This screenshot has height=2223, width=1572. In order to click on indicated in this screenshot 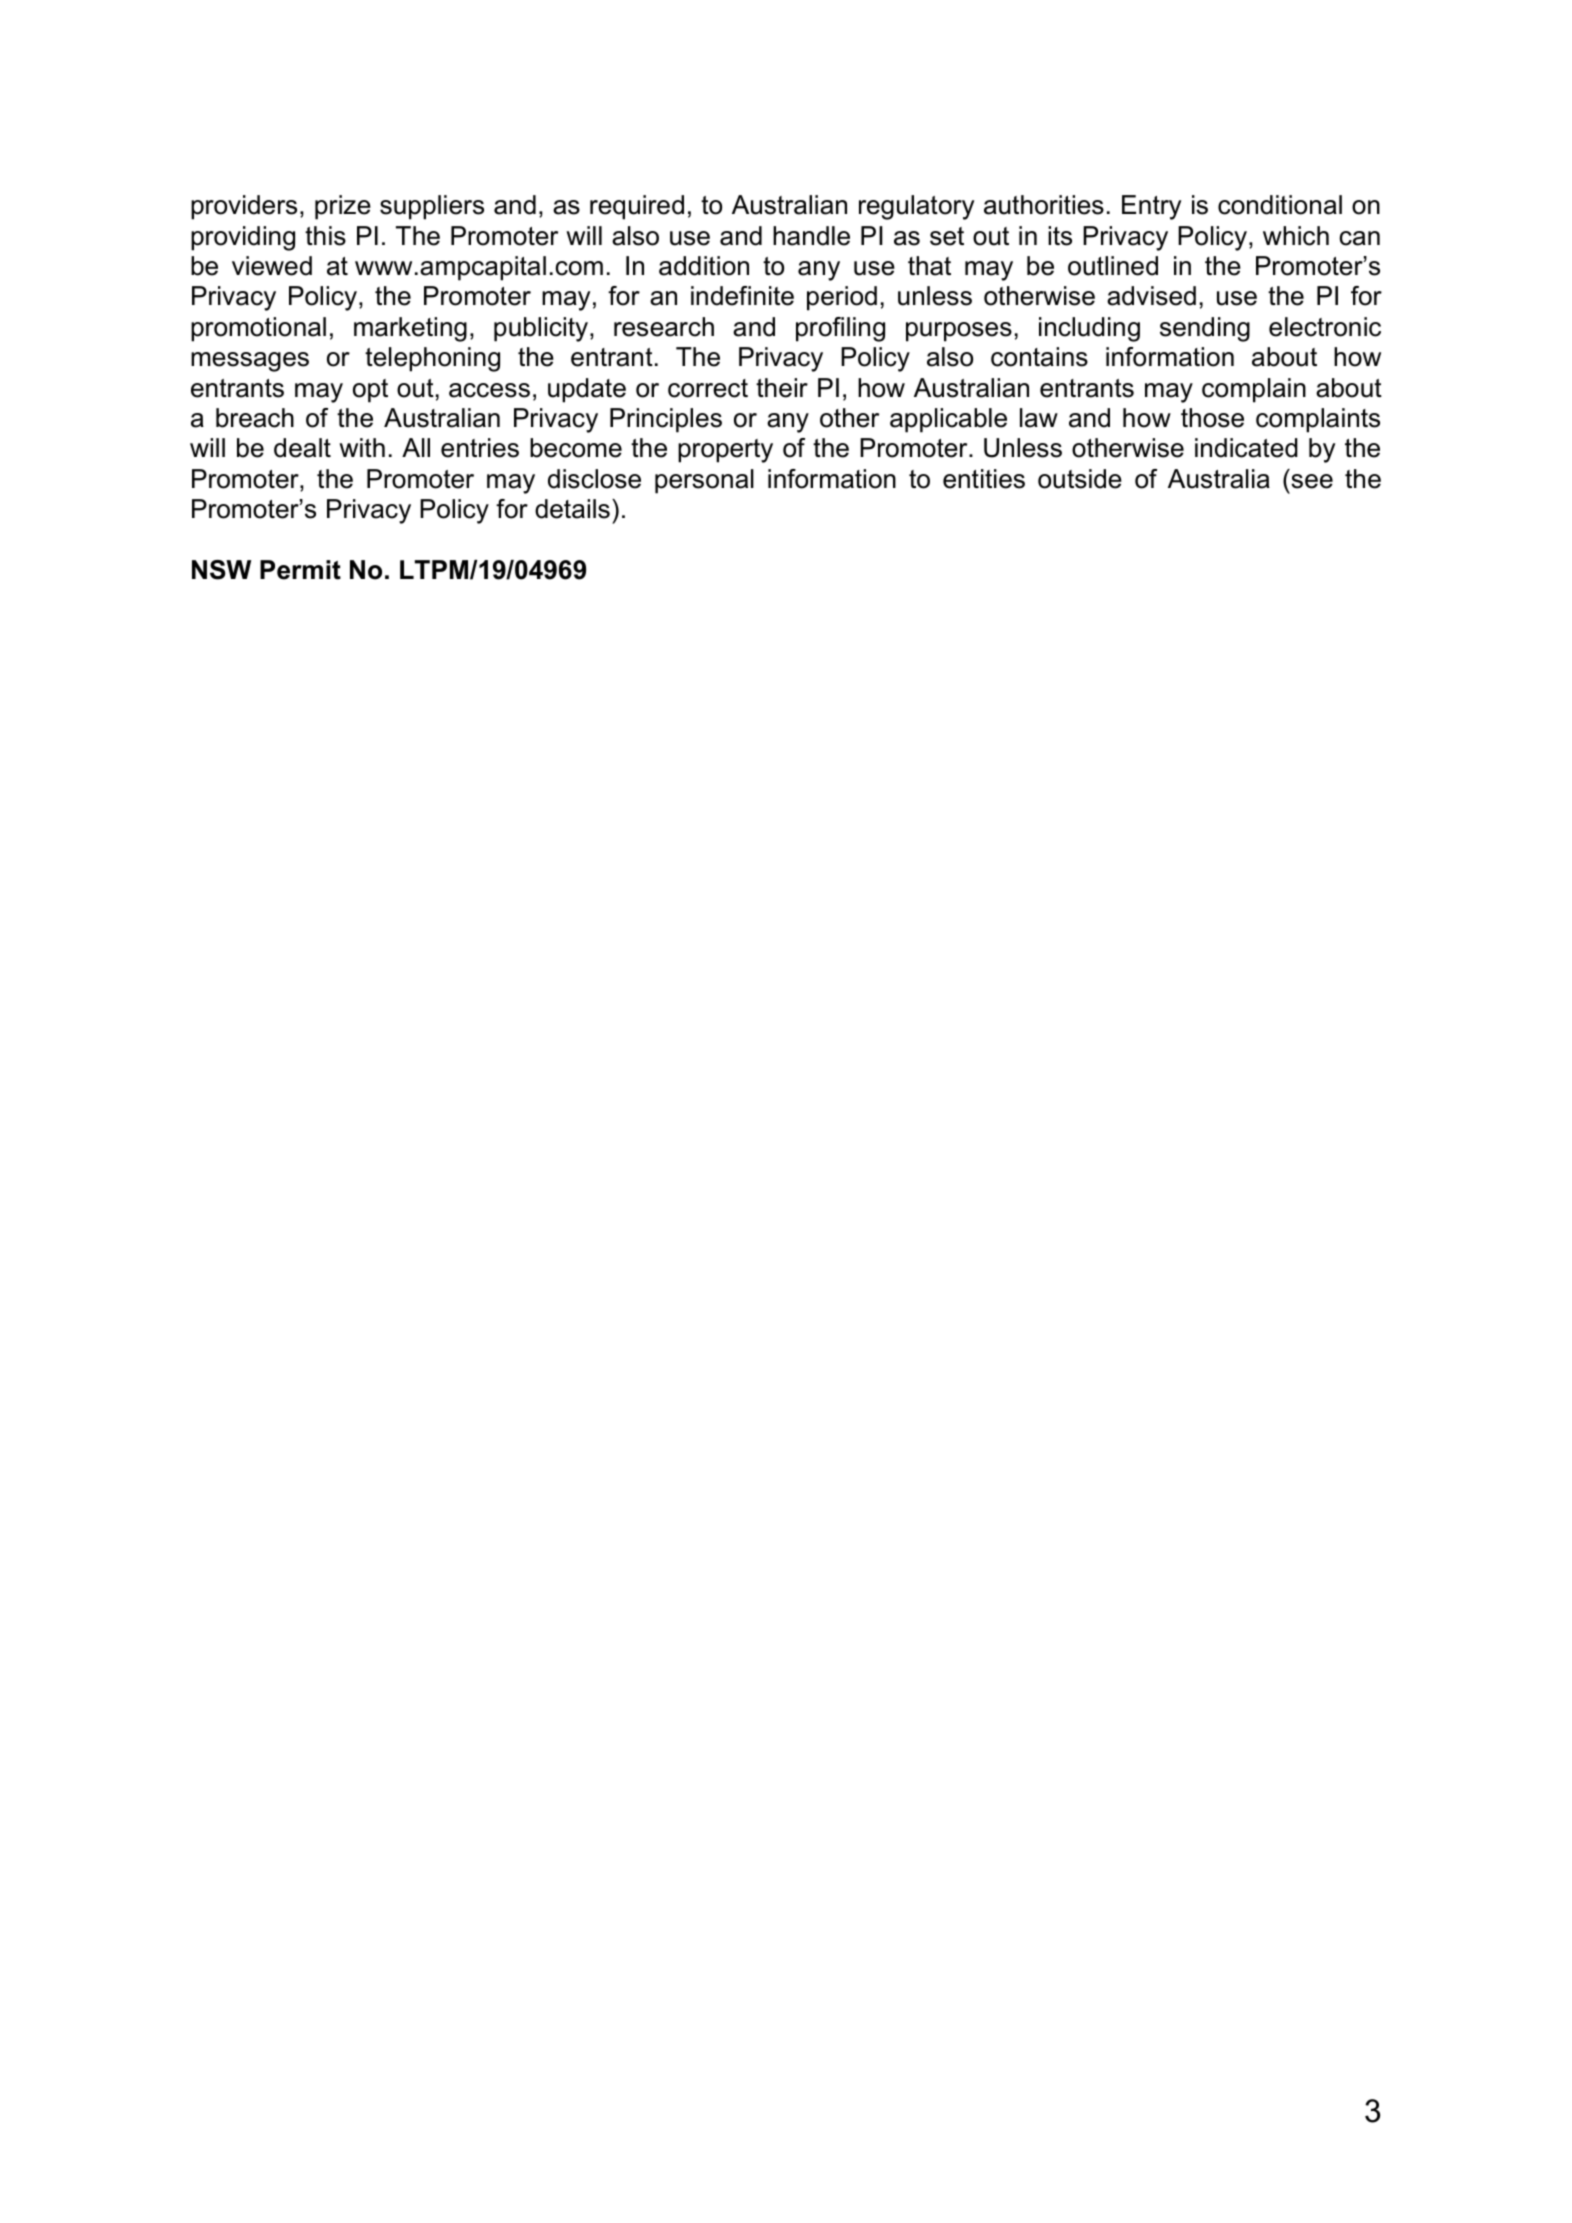, I will do `click(1246, 448)`.
